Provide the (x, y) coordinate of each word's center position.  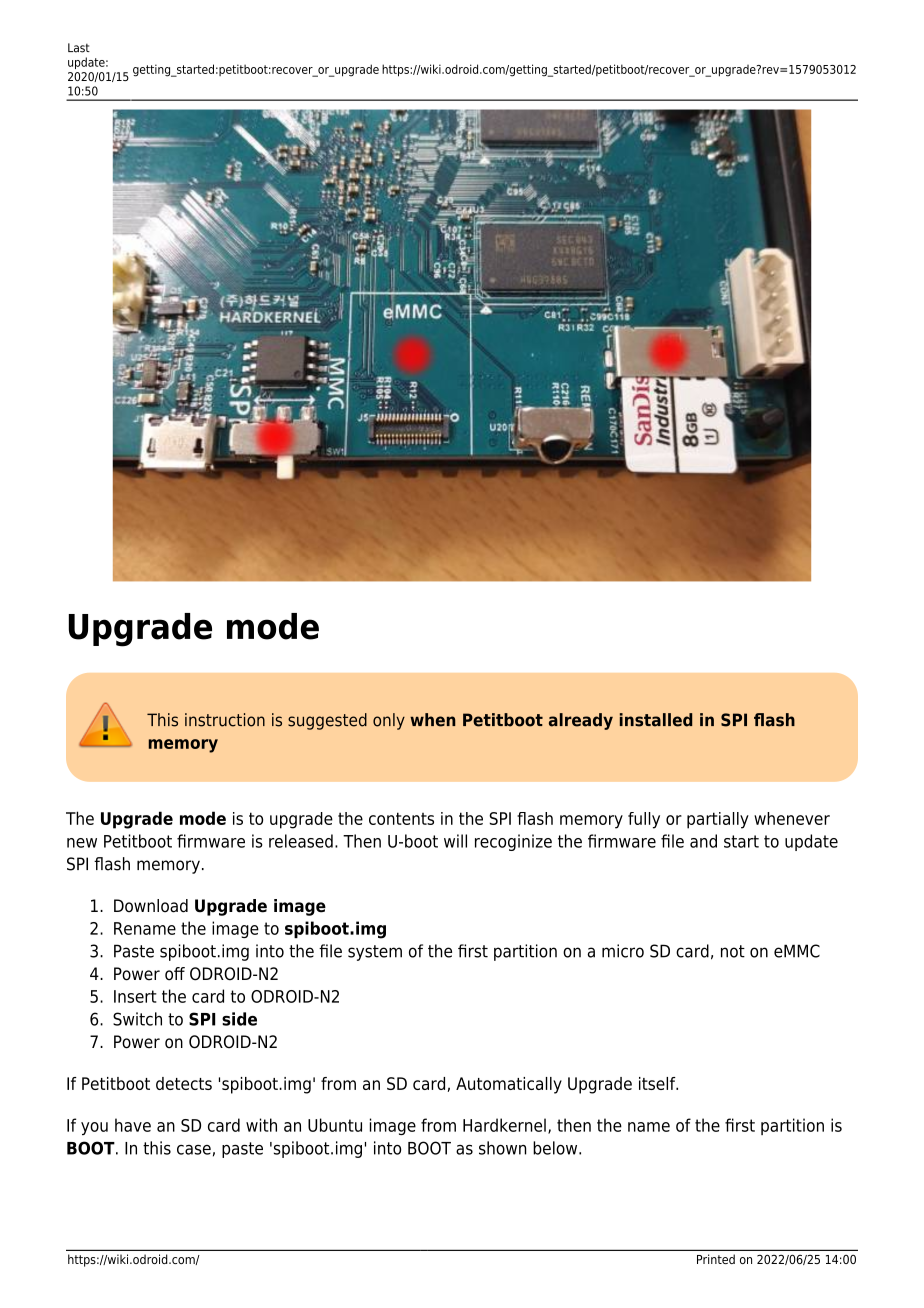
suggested (327, 721)
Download (151, 906)
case (194, 1150)
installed (656, 720)
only (389, 721)
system (375, 953)
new (82, 843)
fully (644, 820)
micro (623, 951)
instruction (225, 720)
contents (401, 818)
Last (79, 48)
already (581, 721)
